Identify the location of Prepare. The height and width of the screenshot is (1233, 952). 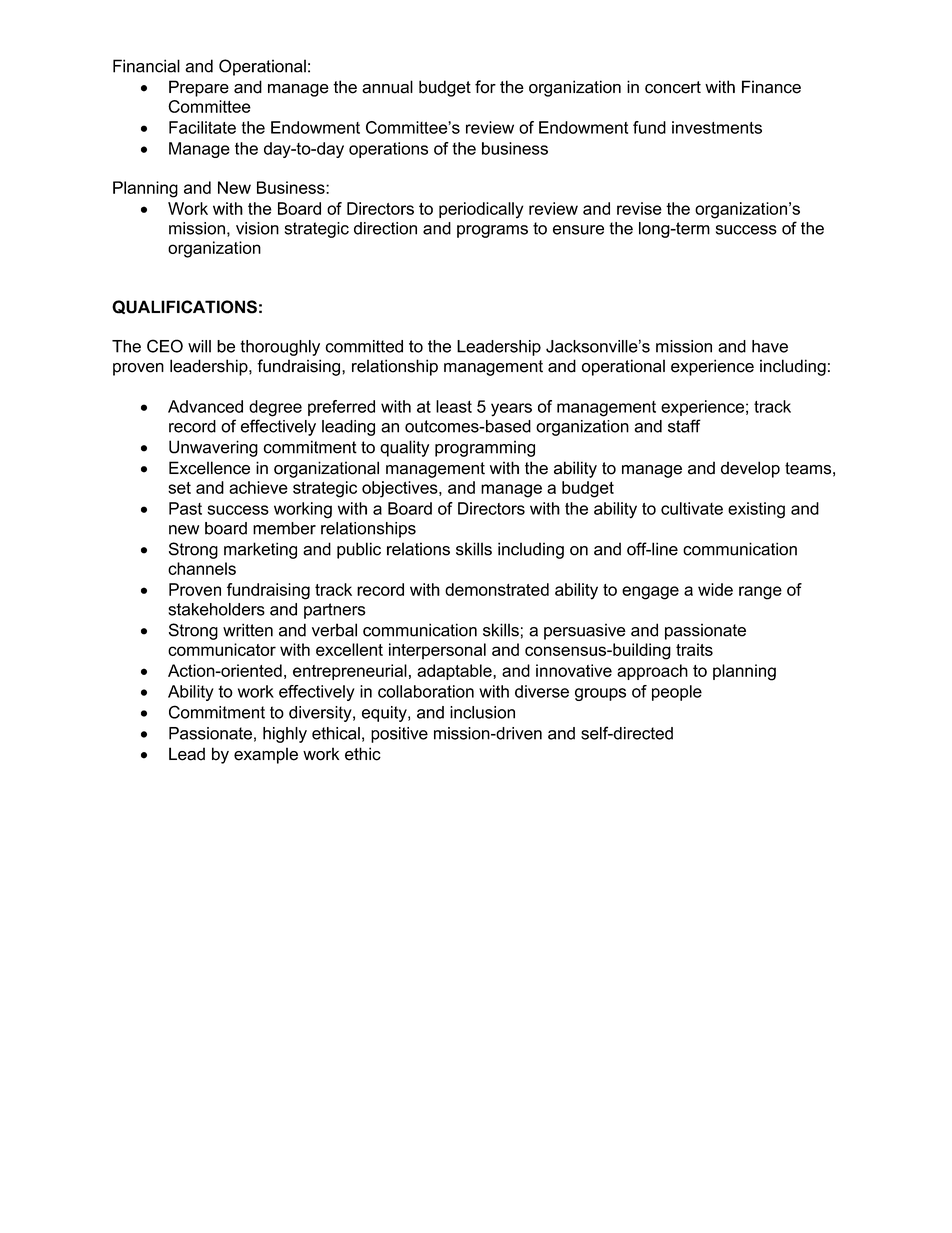
(199, 88).
